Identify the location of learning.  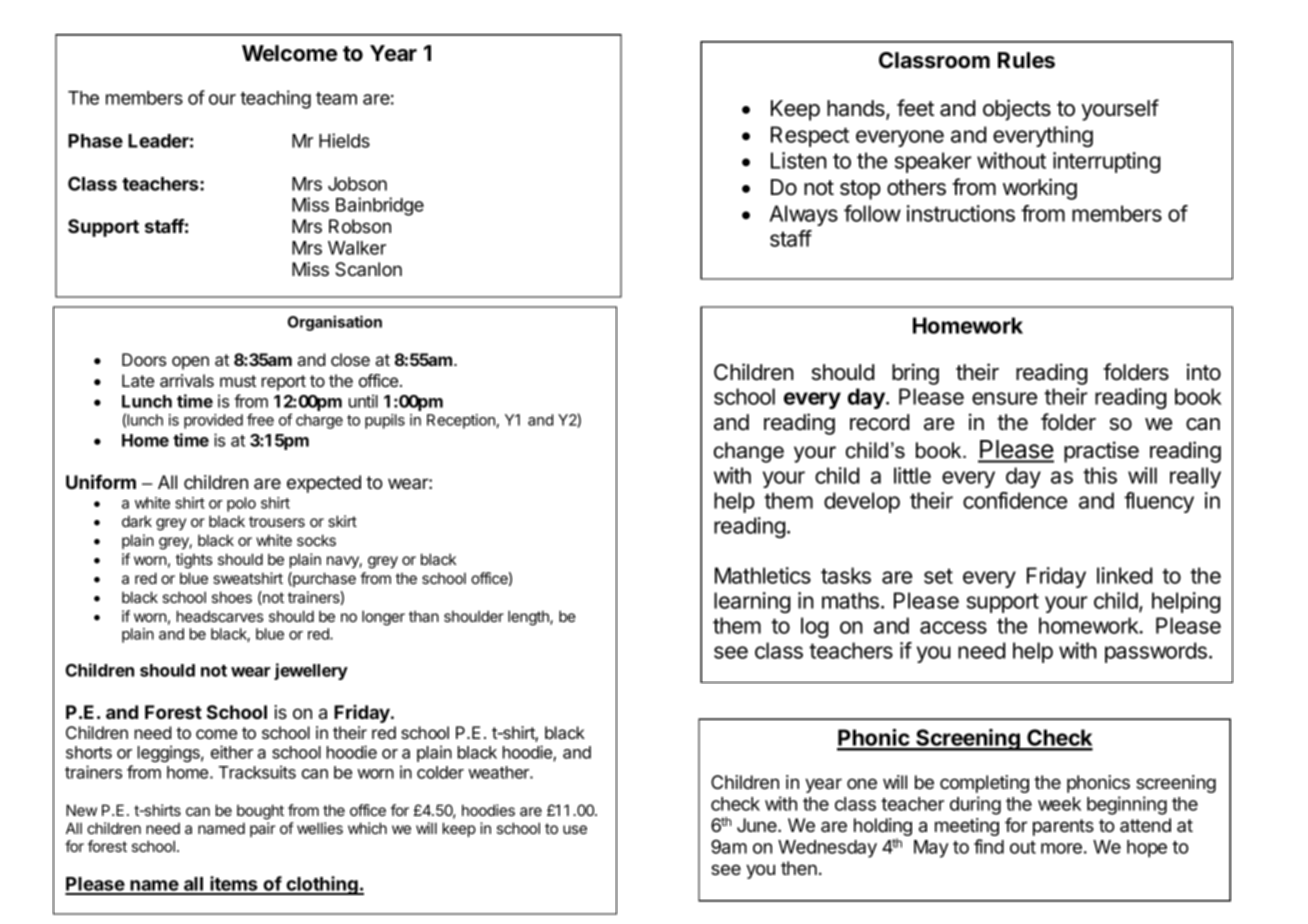
(752, 602).
